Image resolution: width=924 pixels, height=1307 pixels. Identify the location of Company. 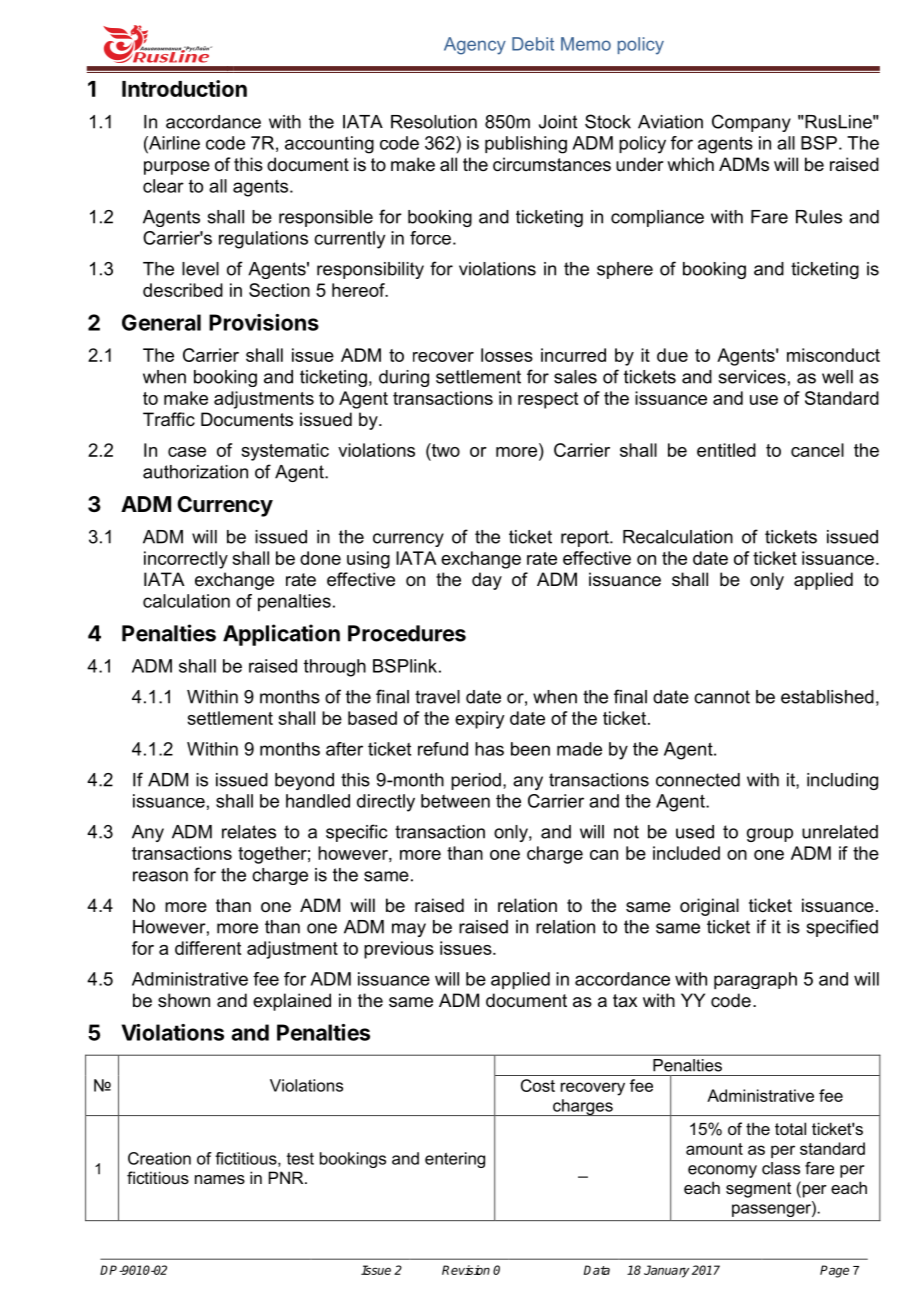
(751, 123).
